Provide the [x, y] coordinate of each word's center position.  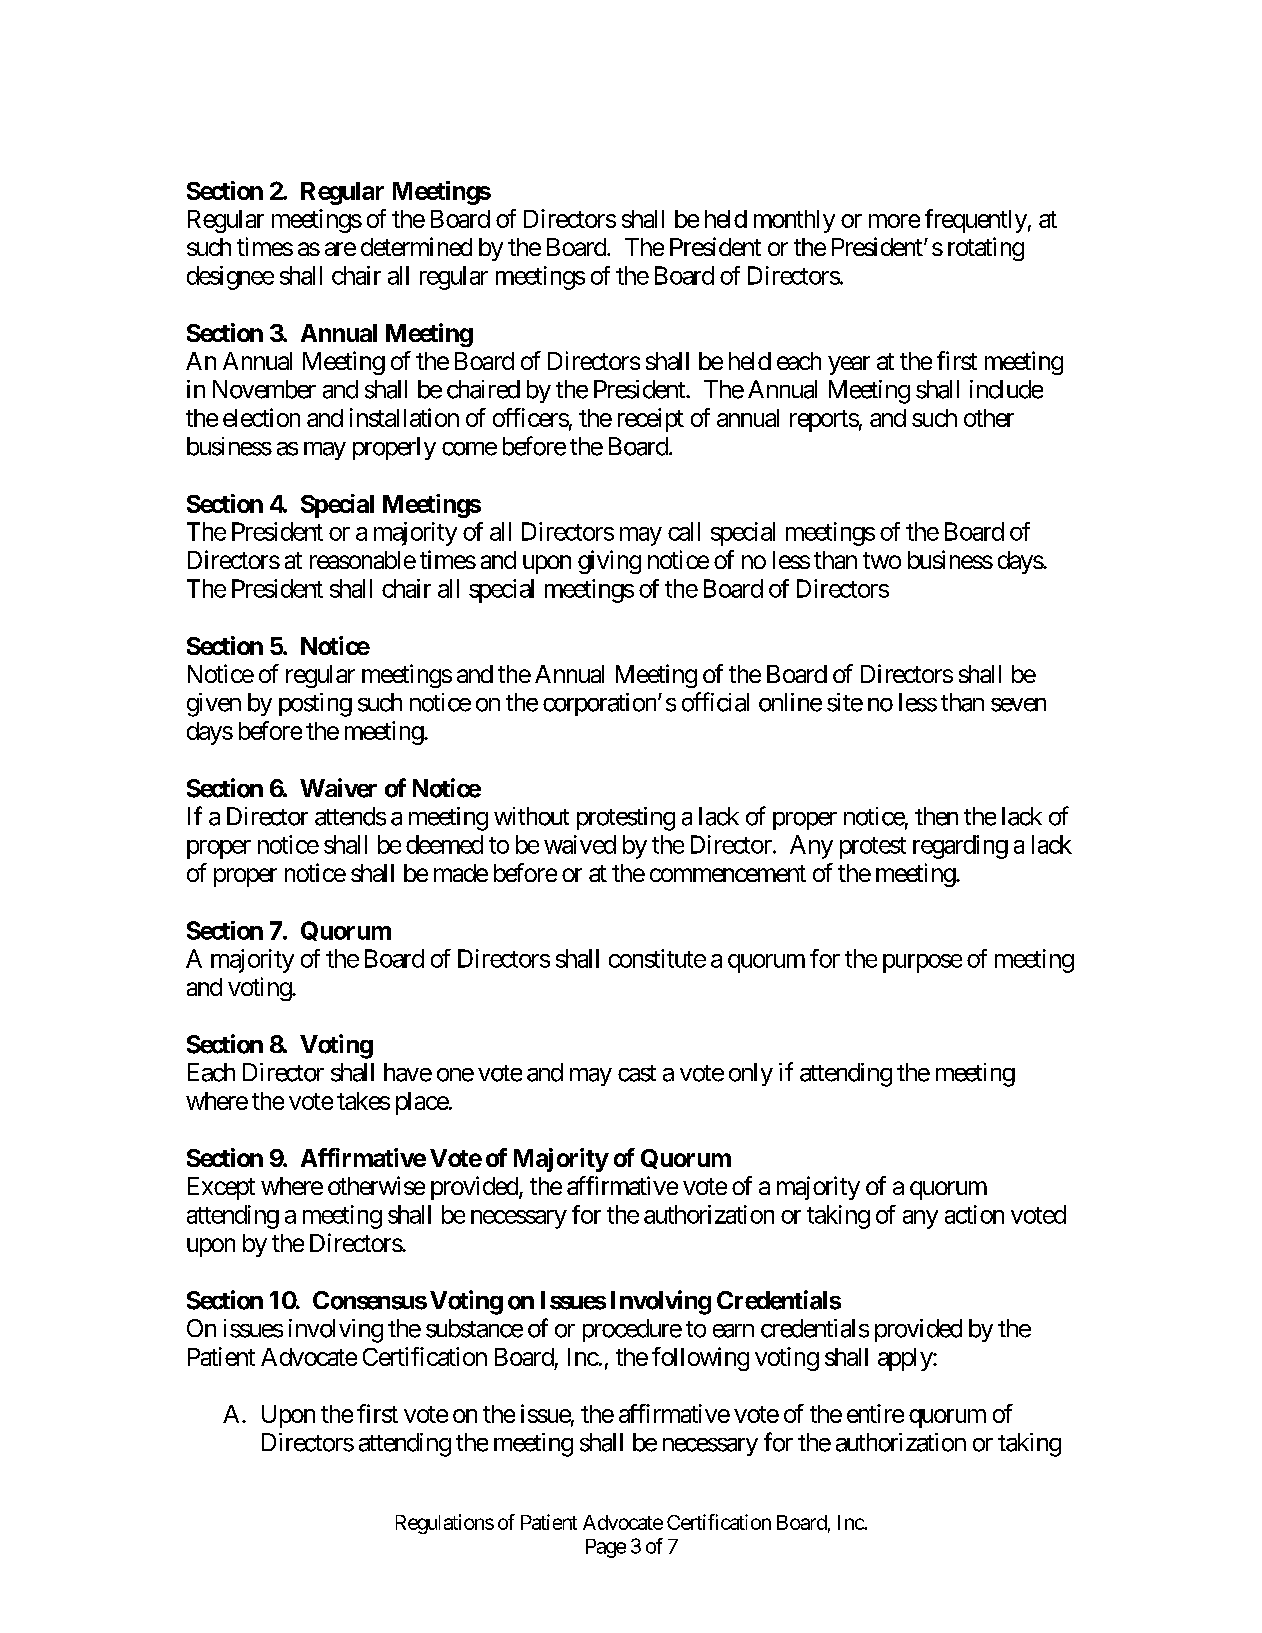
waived [580, 844]
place [422, 1103]
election [261, 417]
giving [609, 562]
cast [637, 1073]
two [882, 560]
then [936, 816]
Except [221, 1188]
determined [416, 246]
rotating [986, 249]
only [751, 1074]
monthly [794, 221]
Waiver [338, 788]
